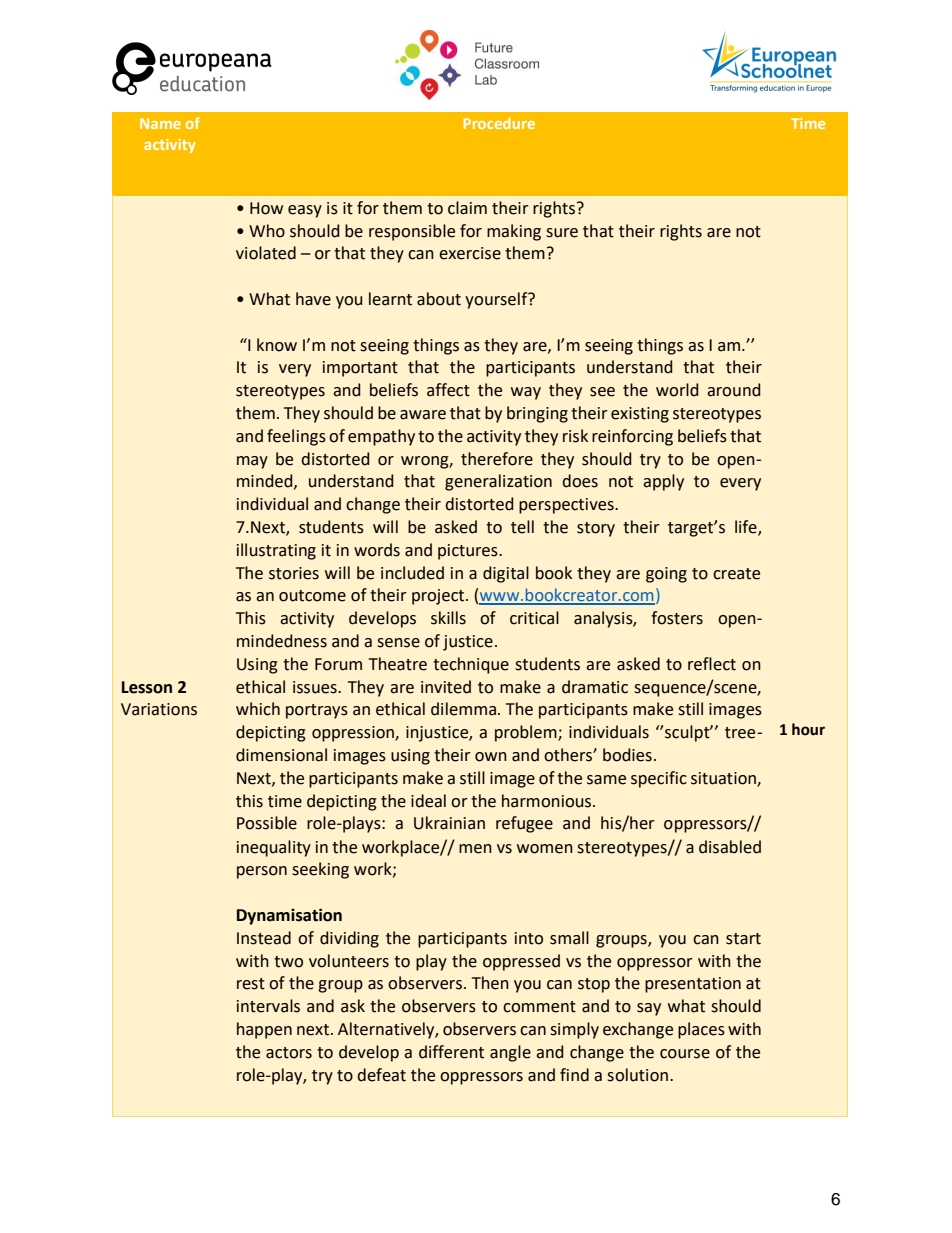 The height and width of the page is (1233, 952). Describe the element at coordinates (663, 482) in the page. I see `apply` at that location.
